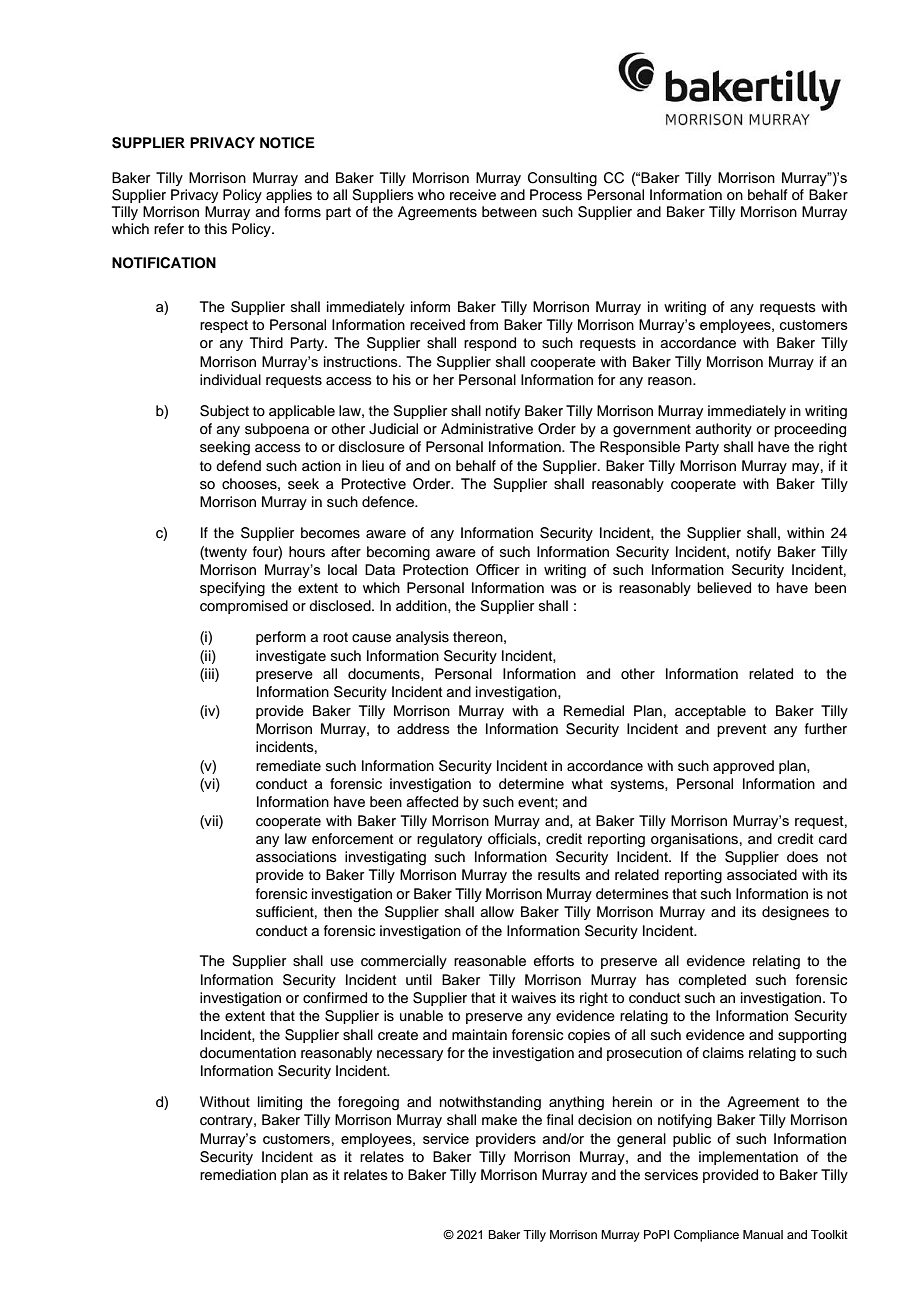 Image resolution: width=924 pixels, height=1309 pixels. I want to click on then, so click(338, 911).
